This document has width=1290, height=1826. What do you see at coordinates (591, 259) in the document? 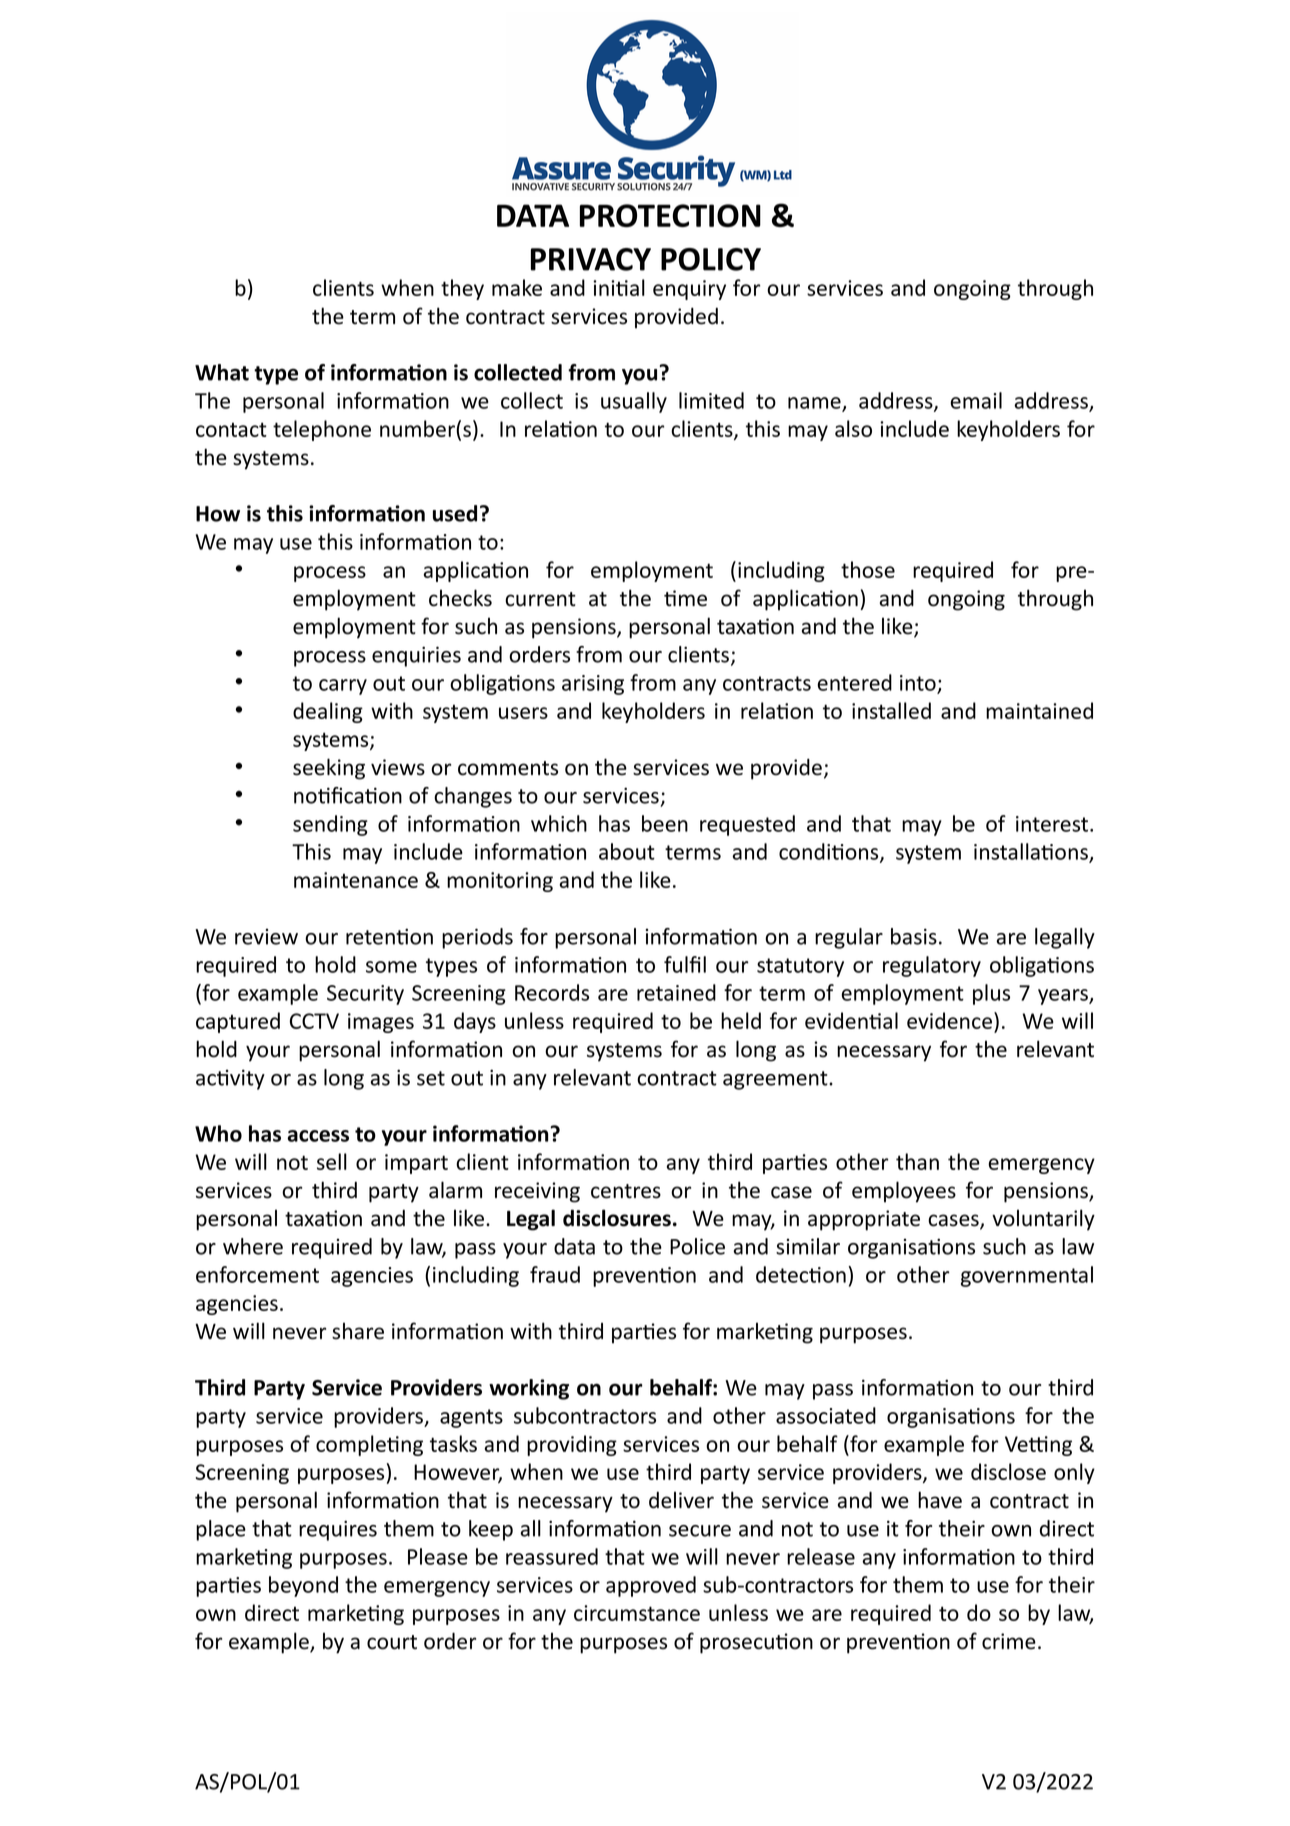
I see `PRIVACY` at bounding box center [591, 259].
